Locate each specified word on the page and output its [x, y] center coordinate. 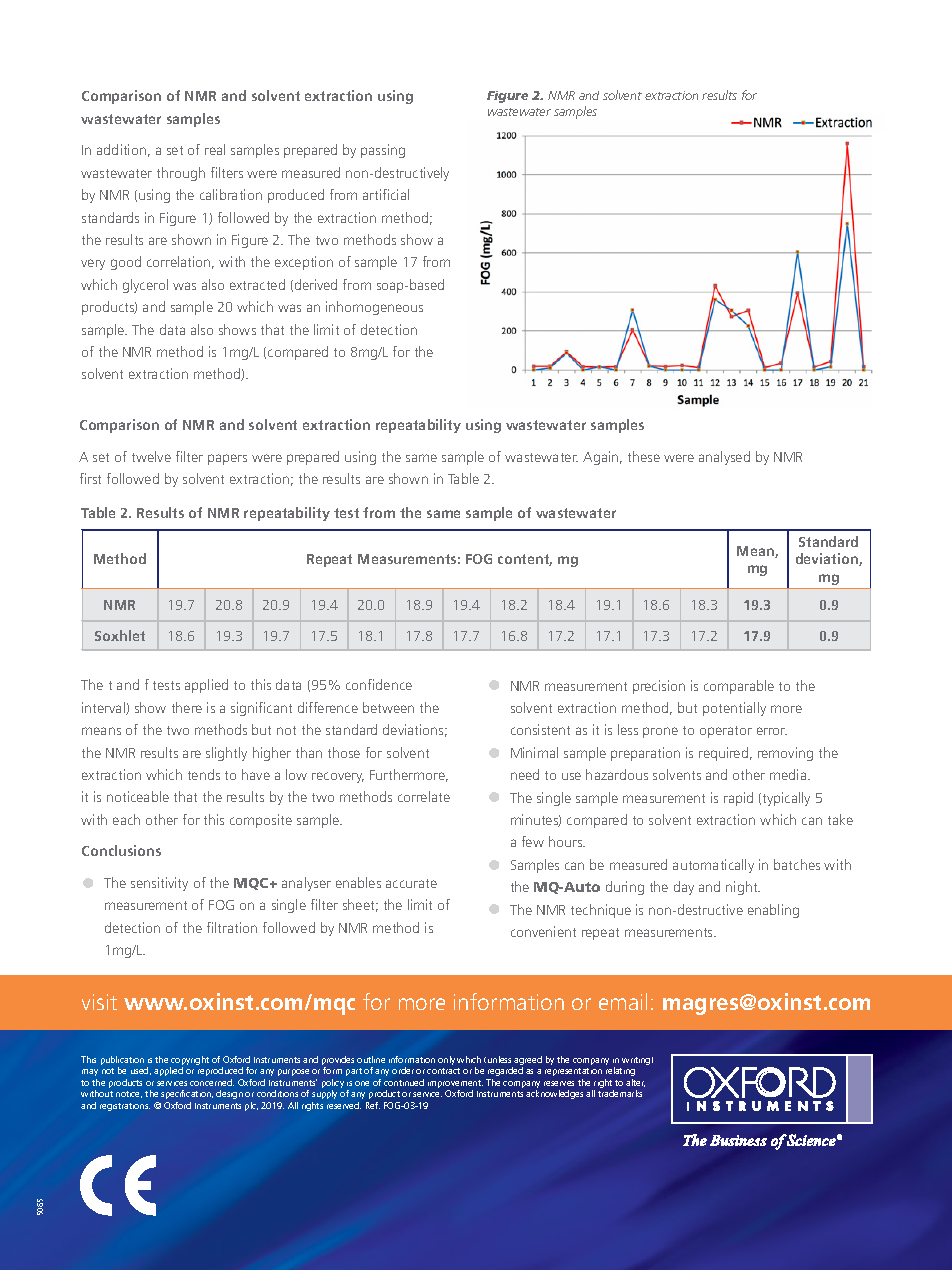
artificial [386, 194]
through [181, 174]
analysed [724, 458]
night [743, 888]
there [187, 707]
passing [383, 151]
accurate [411, 883]
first [90, 478]
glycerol [145, 286]
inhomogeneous [374, 308]
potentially [734, 709]
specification [187, 1094]
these [644, 456]
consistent [540, 729]
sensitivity [159, 884]
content [525, 560]
